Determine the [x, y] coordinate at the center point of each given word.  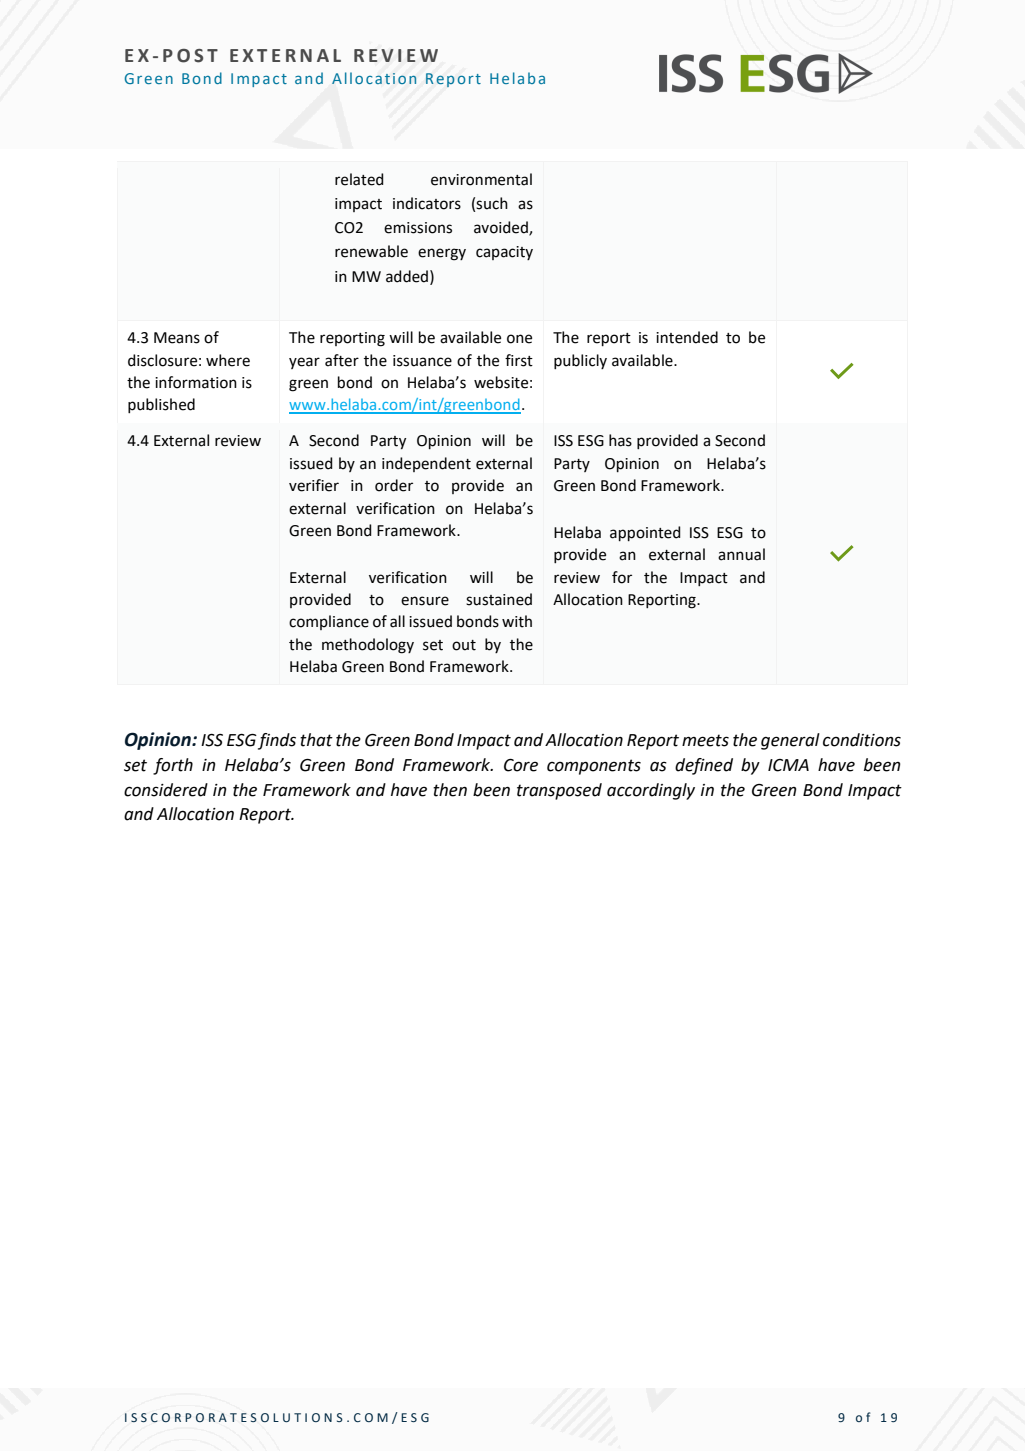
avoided [502, 228]
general [790, 741]
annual [741, 554]
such [492, 203]
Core [521, 765]
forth [173, 766]
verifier [314, 485]
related [359, 179]
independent [426, 464]
